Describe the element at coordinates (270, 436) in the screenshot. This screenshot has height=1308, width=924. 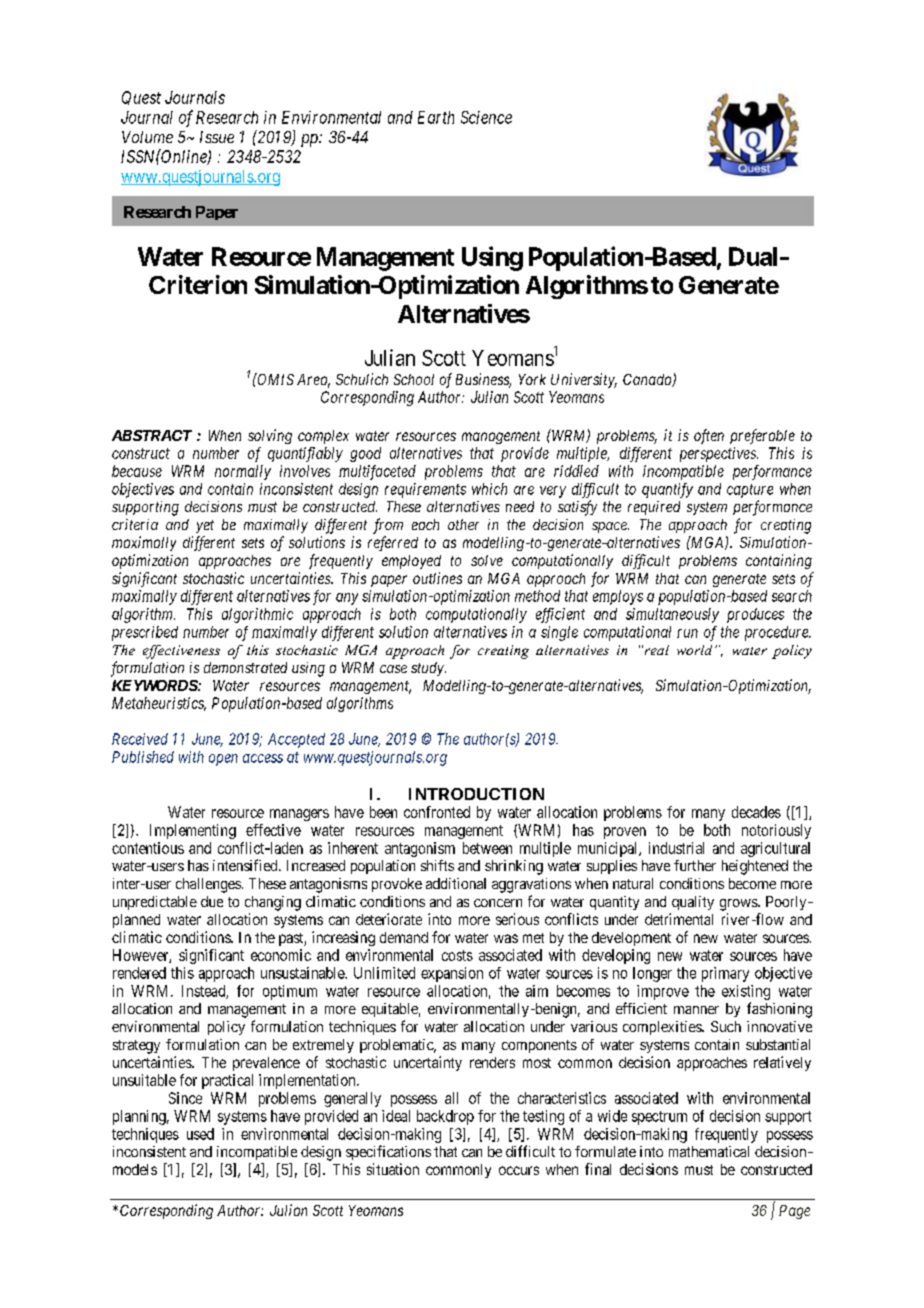
I see `solving` at that location.
